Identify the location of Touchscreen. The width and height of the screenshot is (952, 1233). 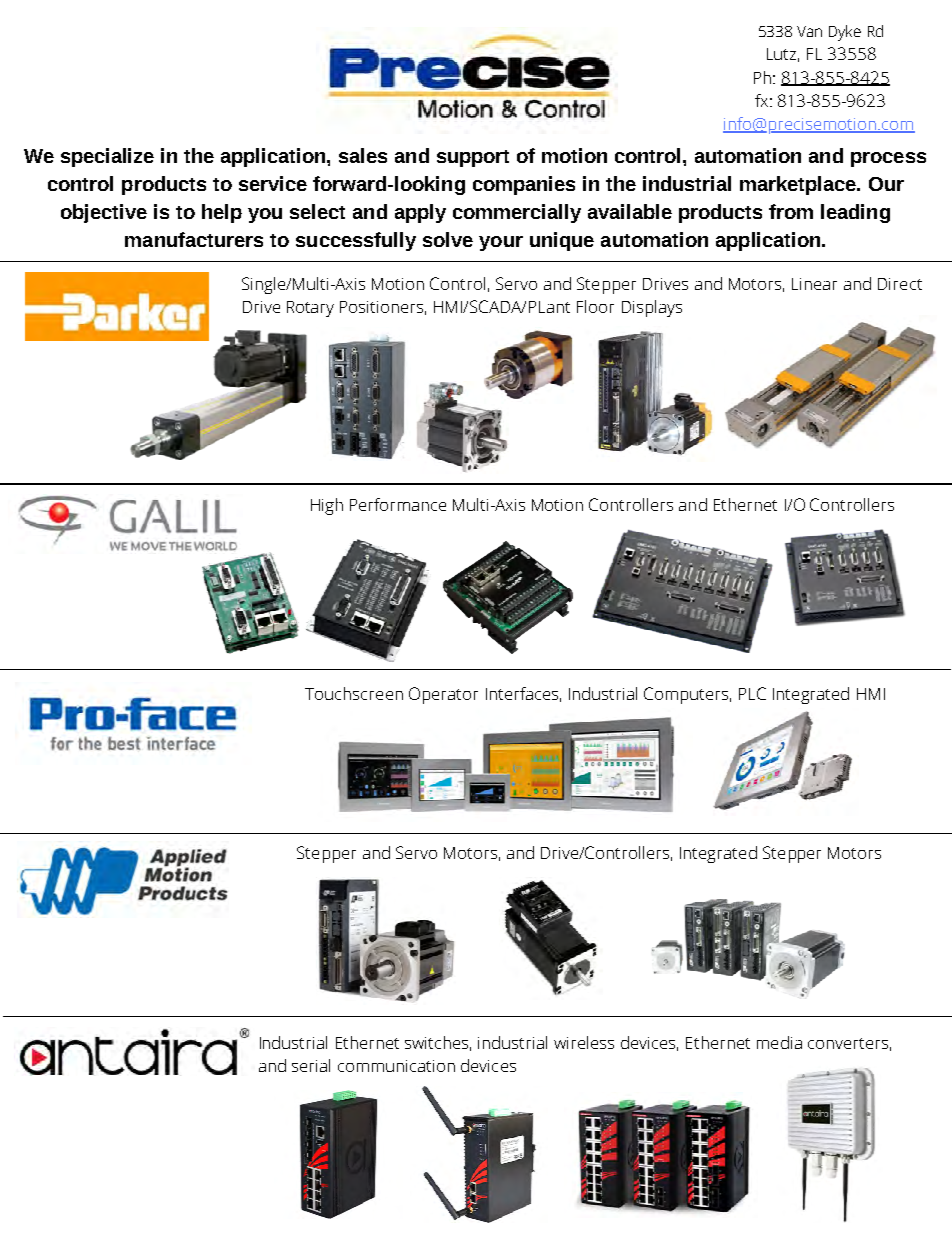
(354, 693).
